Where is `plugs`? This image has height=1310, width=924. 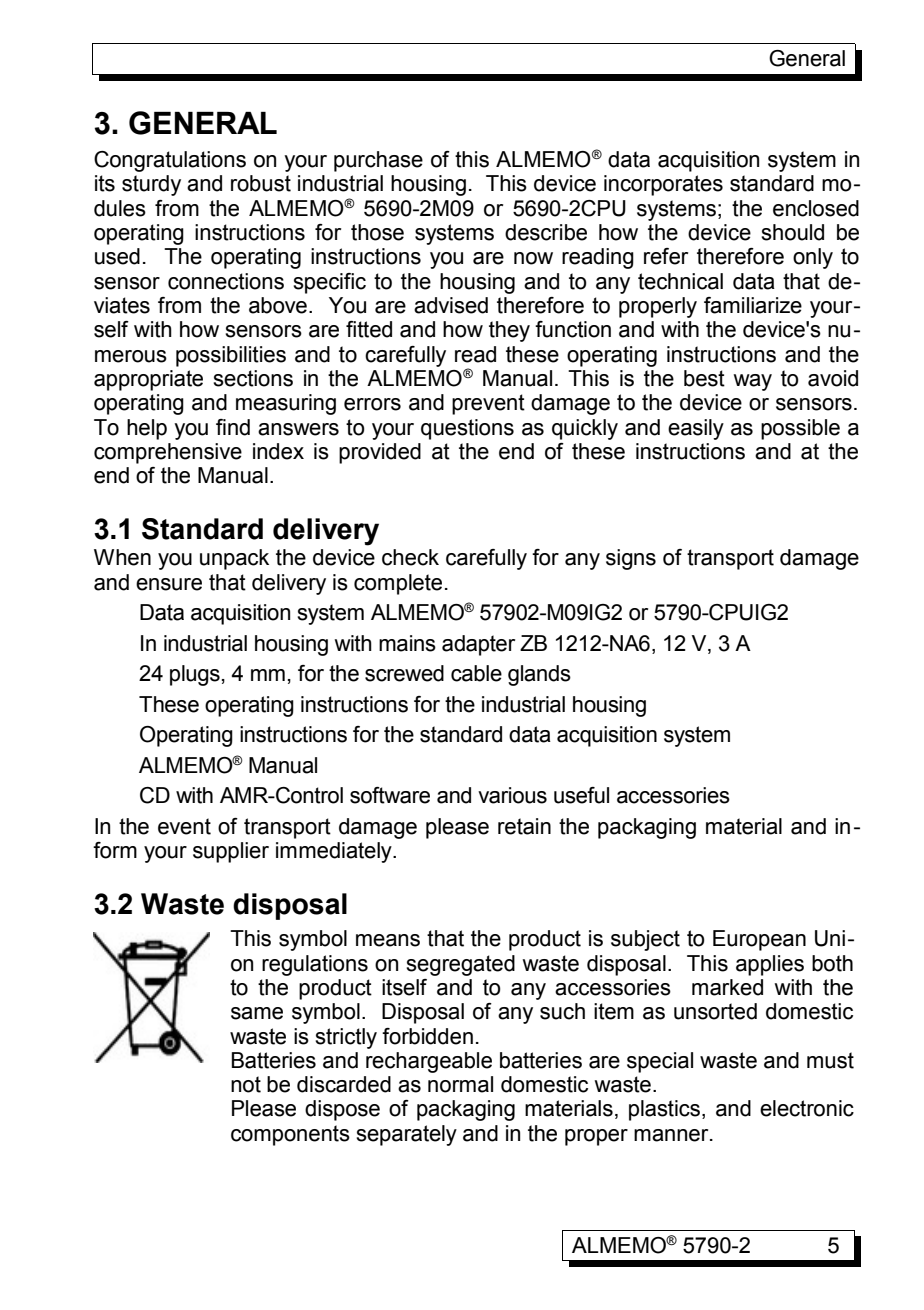 plugs is located at coordinates (195, 675).
